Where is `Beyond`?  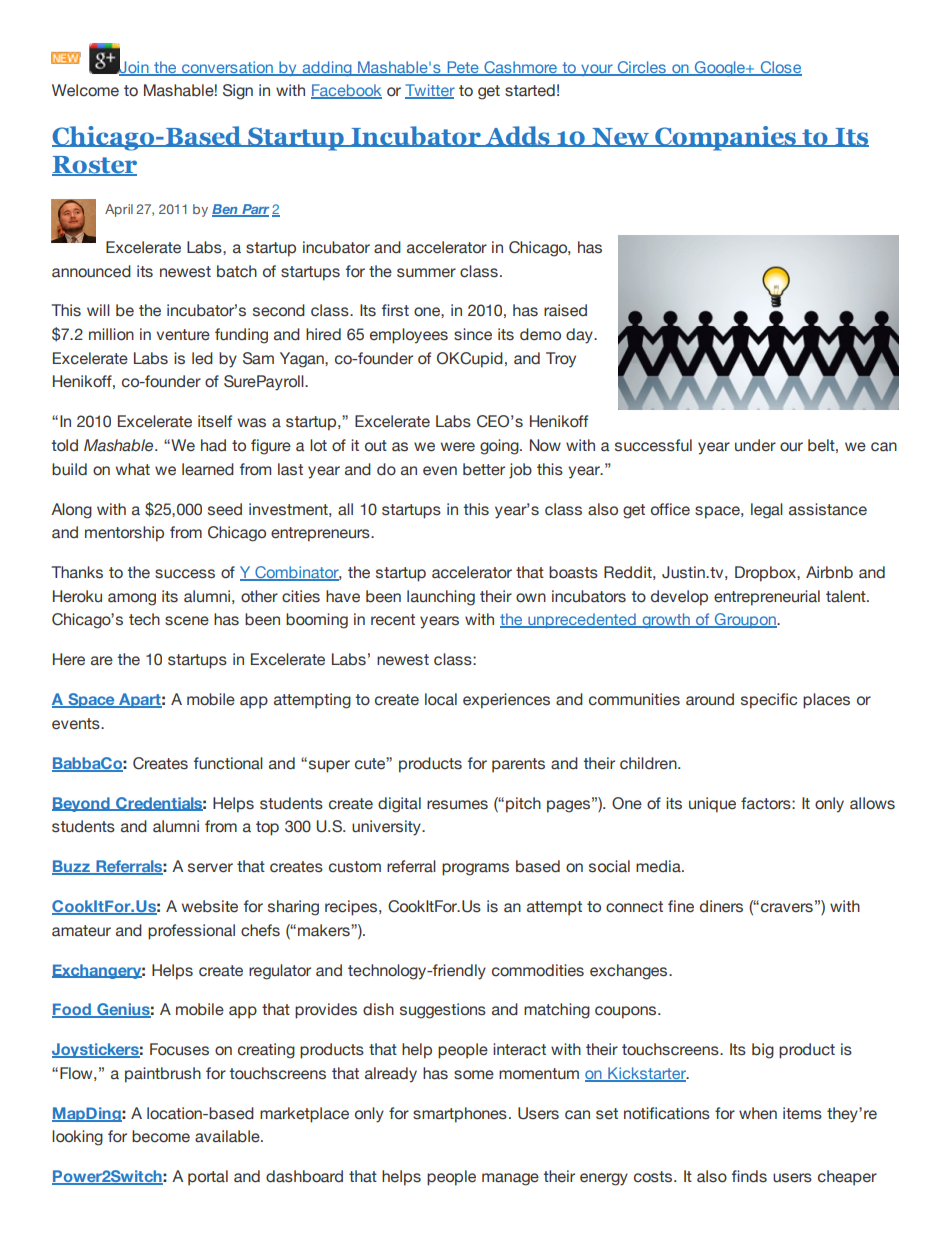 Beyond is located at coordinates (82, 804).
